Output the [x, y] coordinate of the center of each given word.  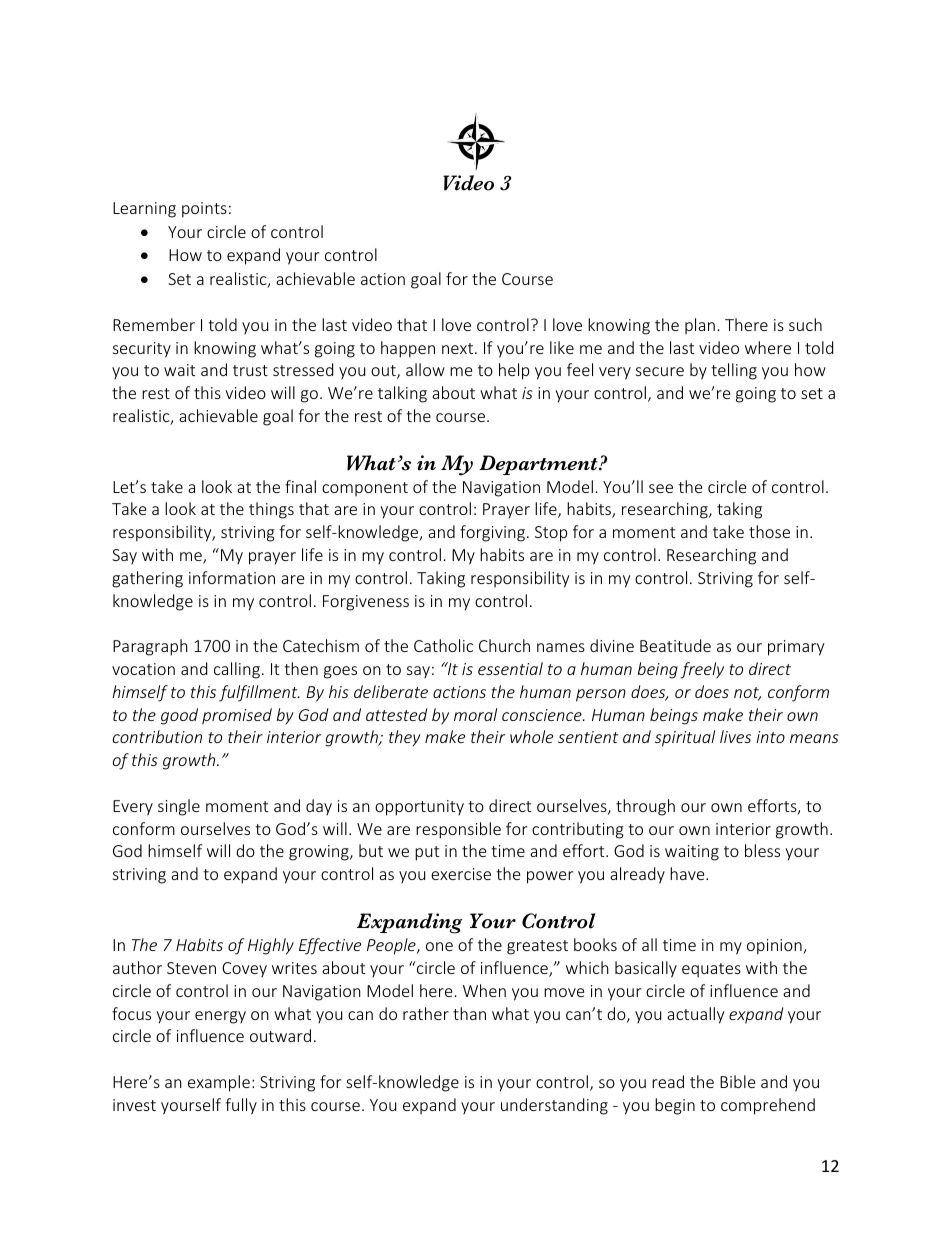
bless [762, 850]
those [769, 531]
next [457, 348]
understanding [554, 1106]
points [204, 210]
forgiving [494, 533]
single [179, 807]
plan [700, 326]
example [219, 1083]
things [271, 510]
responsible [458, 830]
